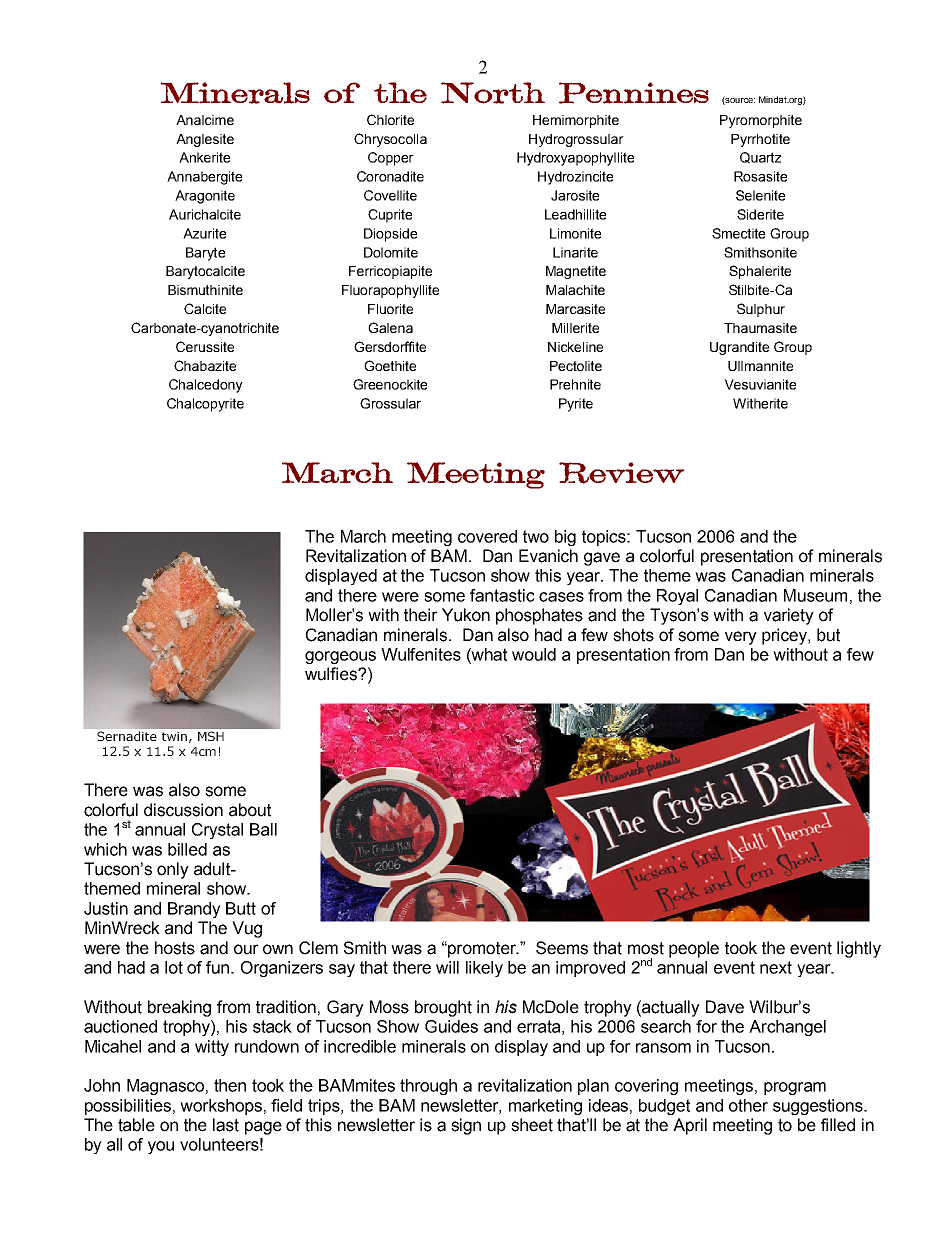 The image size is (952, 1233). I want to click on very, so click(741, 638).
